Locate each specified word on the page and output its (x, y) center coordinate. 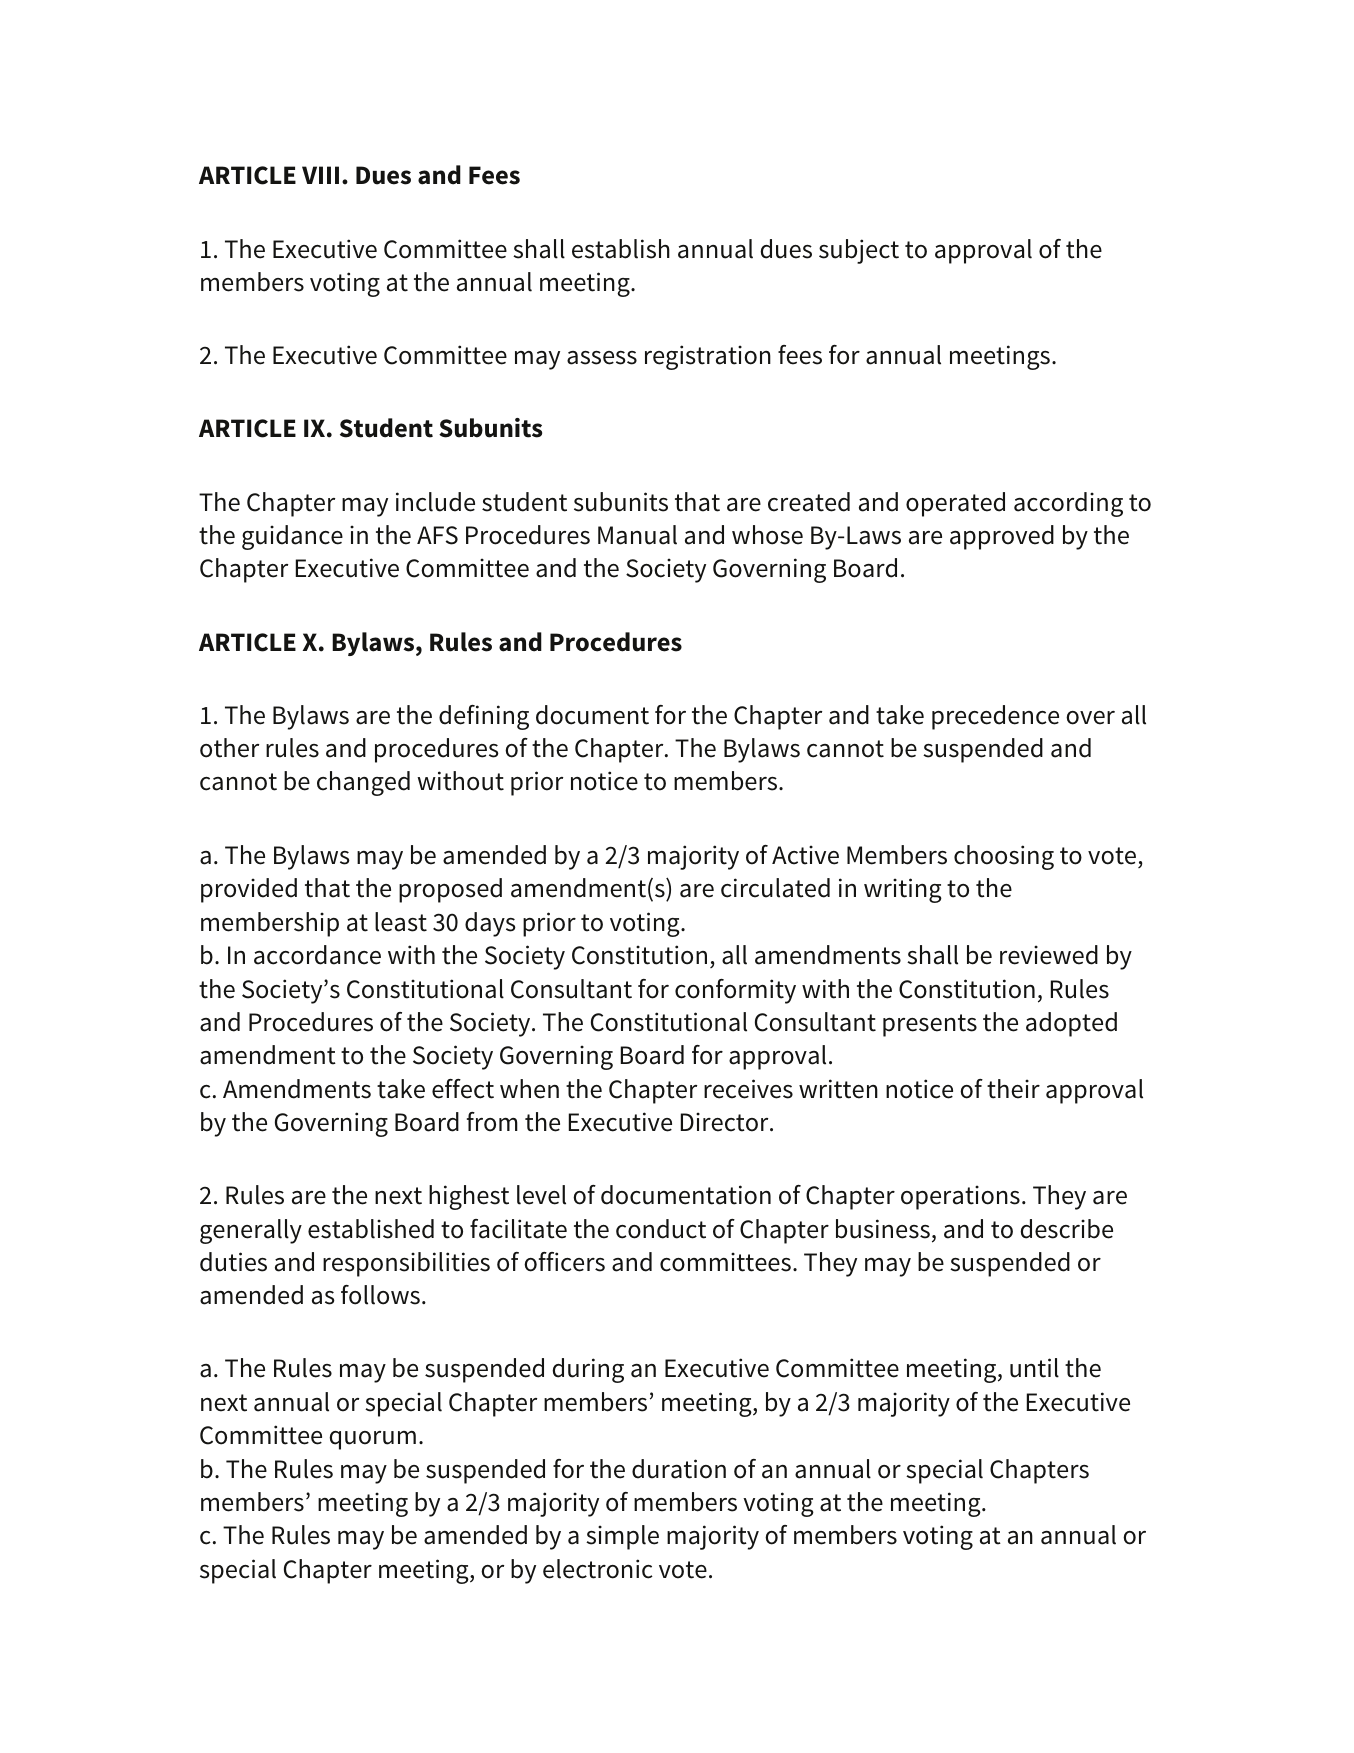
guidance (292, 537)
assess (602, 358)
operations (960, 1197)
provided (249, 890)
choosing (1004, 857)
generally (251, 1231)
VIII (320, 175)
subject (859, 251)
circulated (775, 888)
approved (1002, 537)
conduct (661, 1229)
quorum (372, 1440)
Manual (637, 535)
